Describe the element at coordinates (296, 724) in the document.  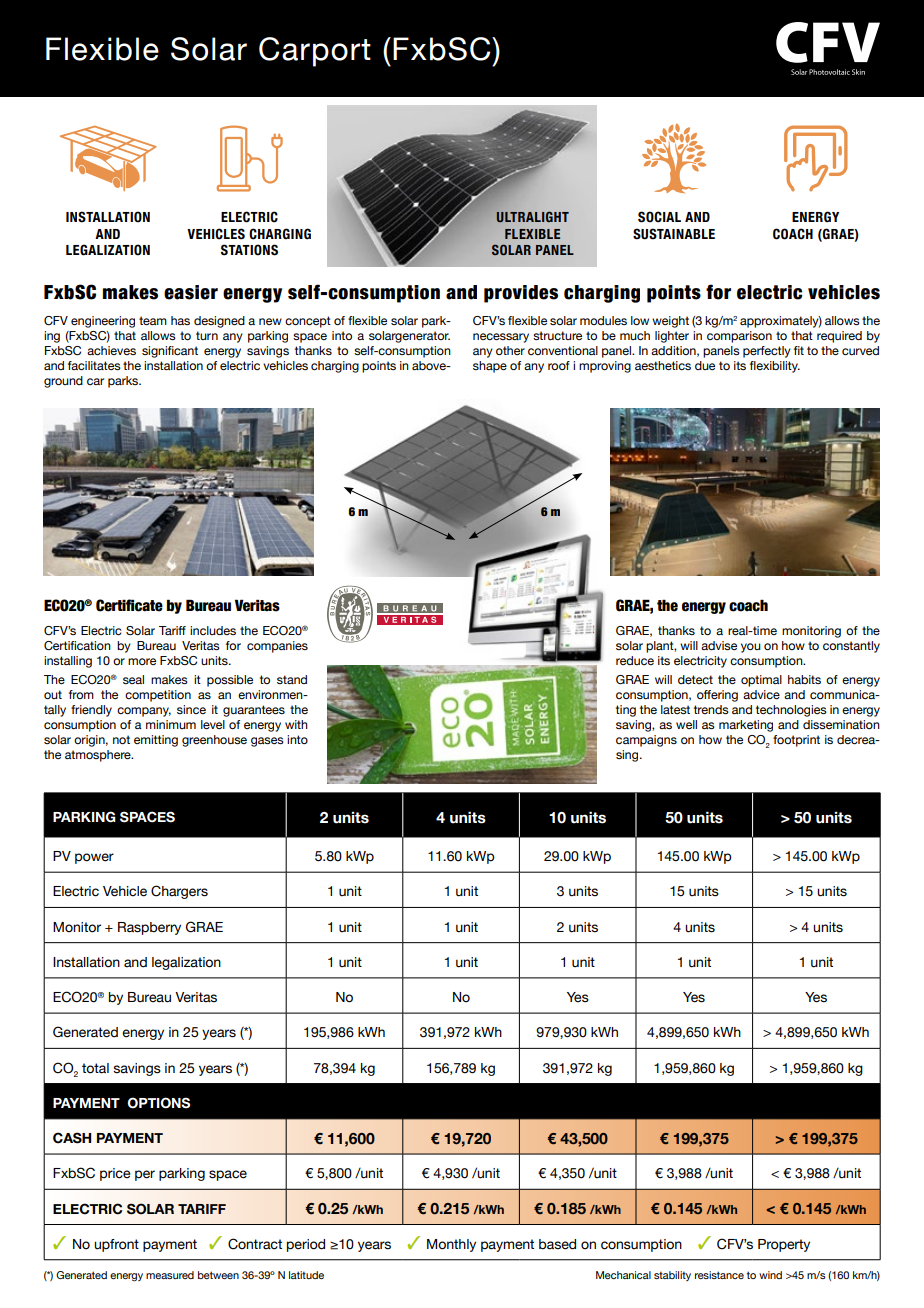
I see `with` at that location.
